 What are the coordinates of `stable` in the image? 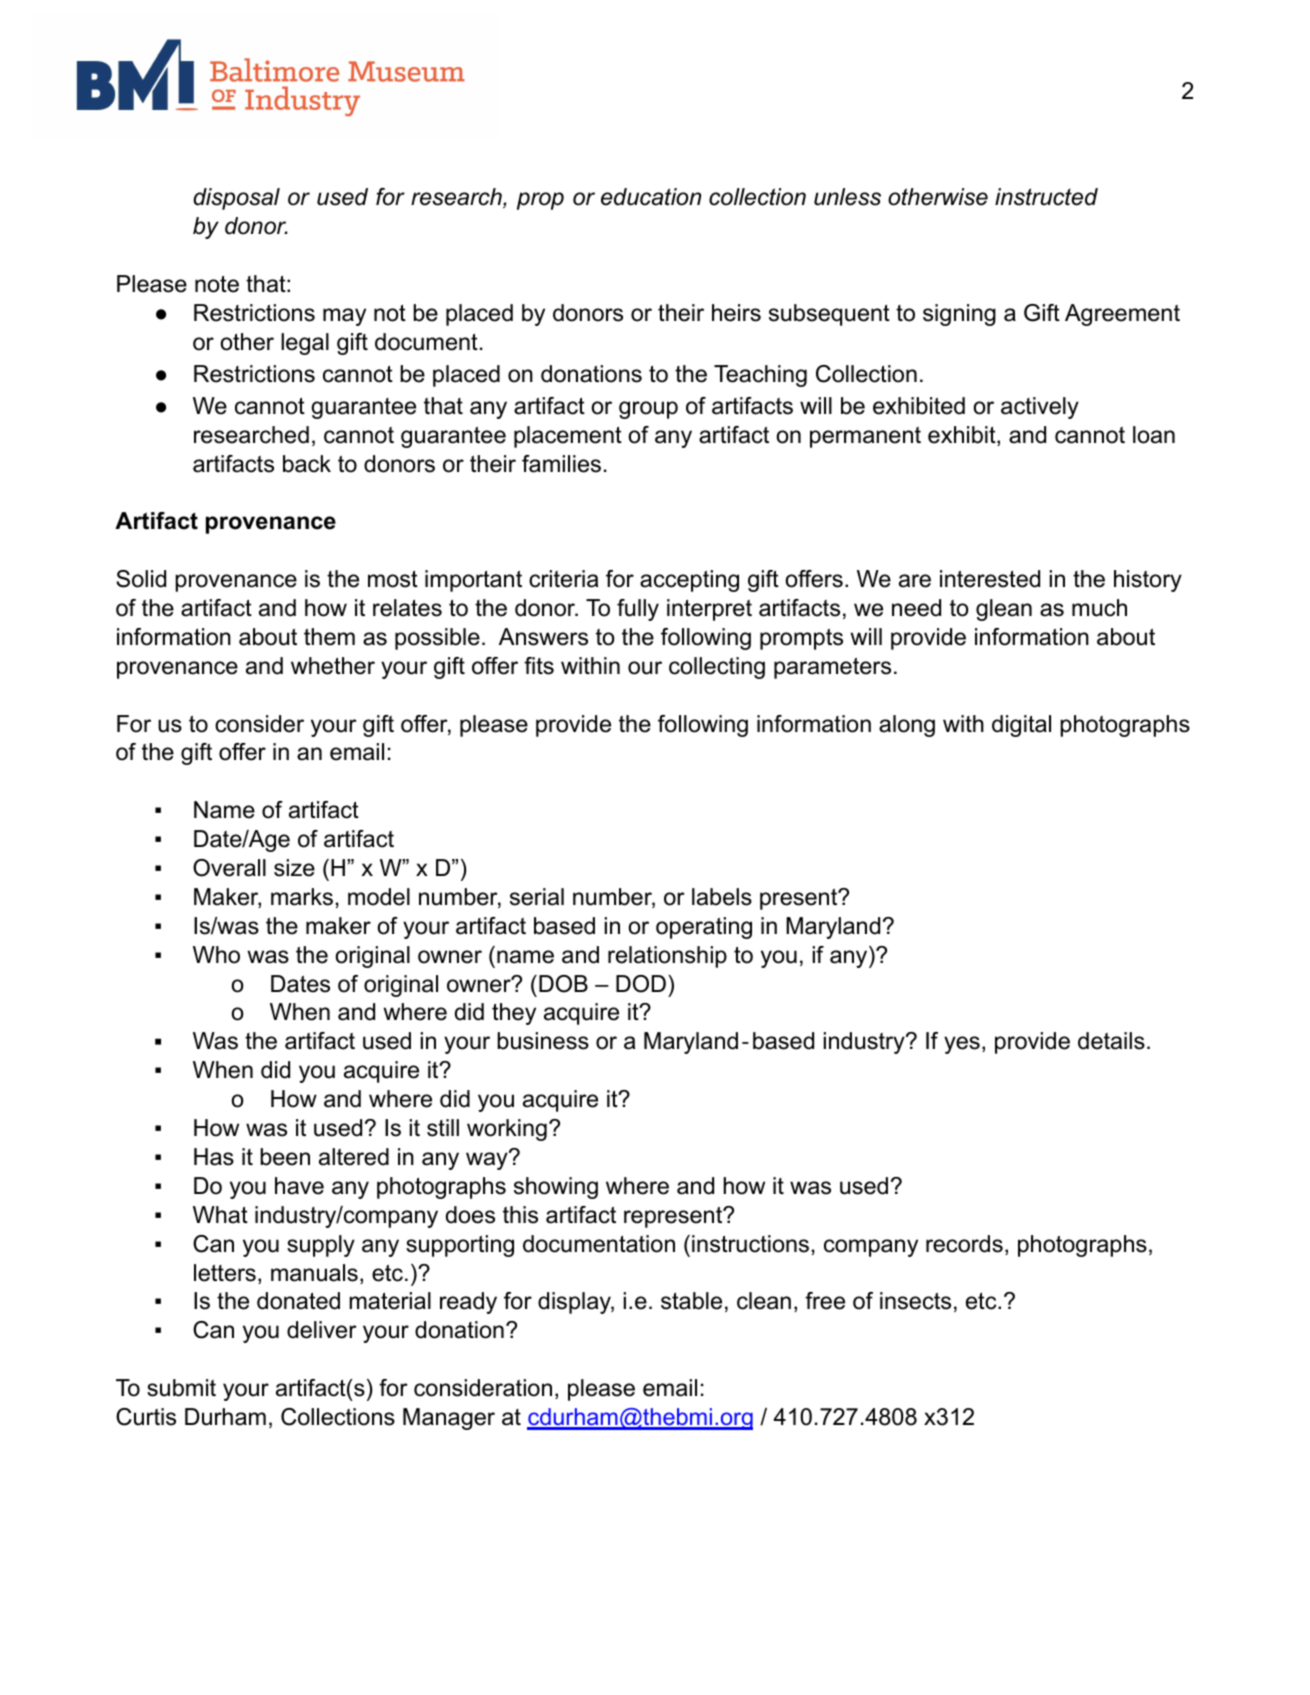 It's located at (691, 1301).
